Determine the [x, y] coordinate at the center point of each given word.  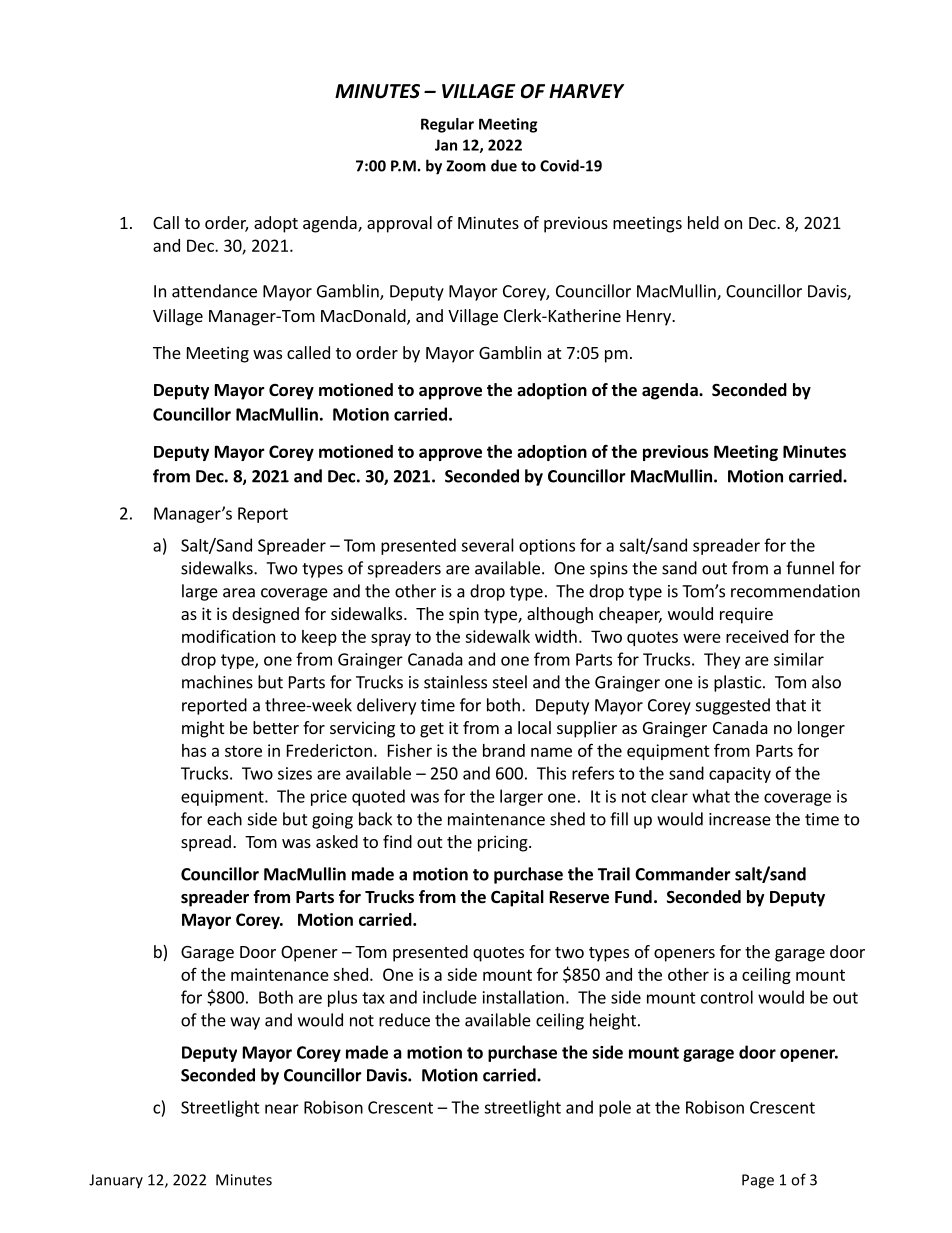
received [757, 636]
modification [228, 636]
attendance [214, 291]
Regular [447, 125]
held [703, 222]
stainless [455, 682]
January [116, 1181]
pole [615, 1108]
